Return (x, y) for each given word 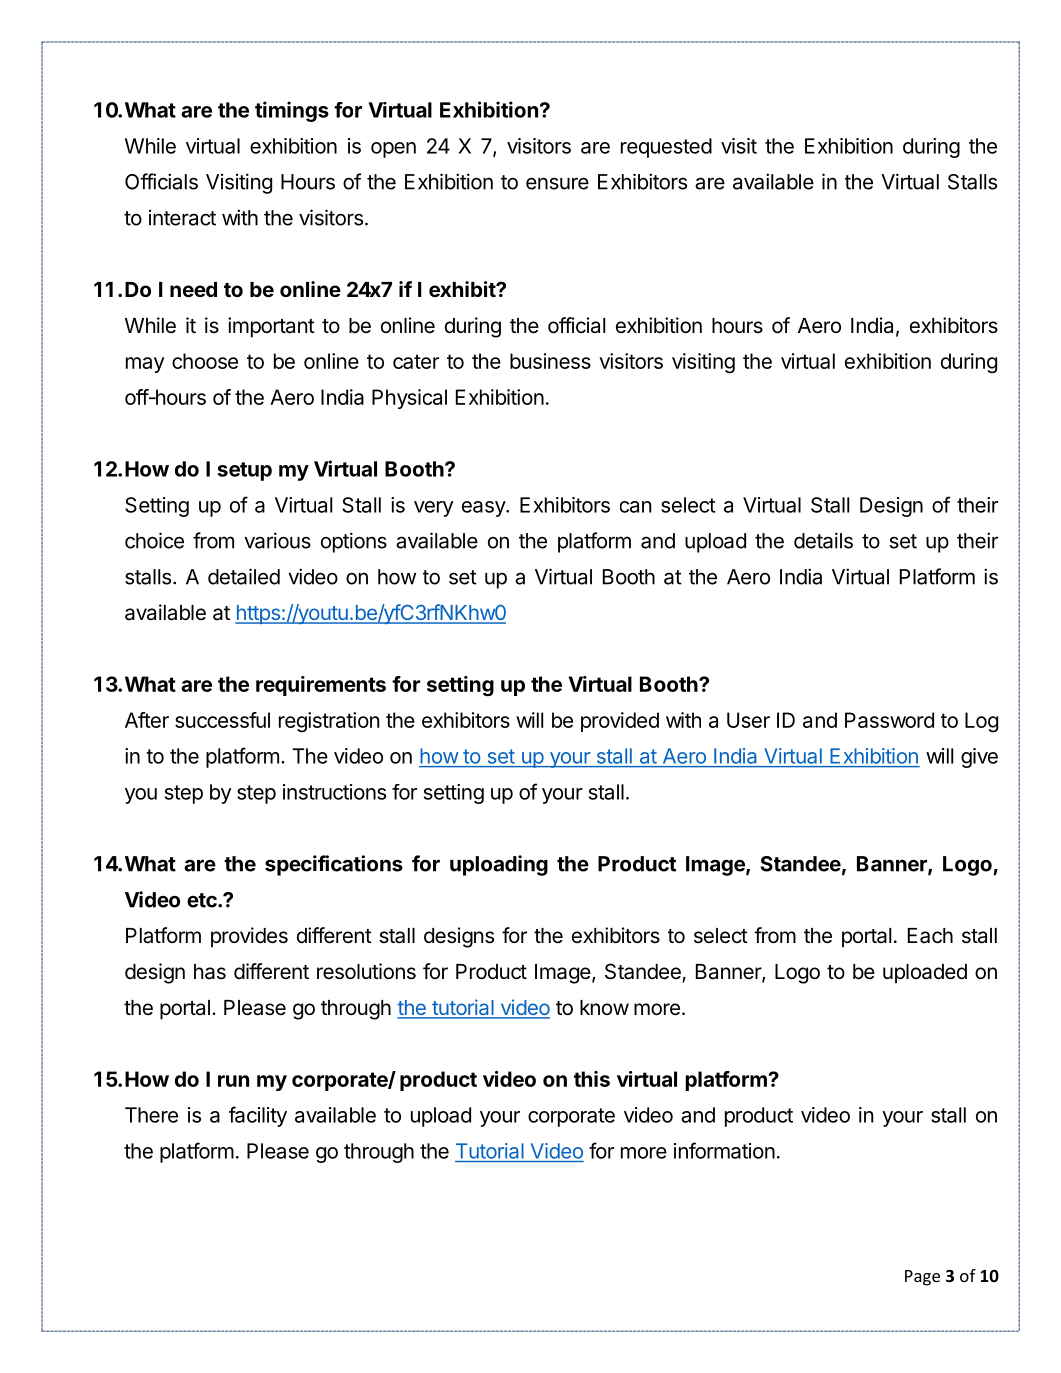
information (724, 1150)
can (635, 507)
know (604, 1007)
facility (258, 1116)
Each (930, 936)
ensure (557, 183)
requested (666, 148)
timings (292, 111)
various (277, 540)
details (823, 540)
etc (203, 900)
